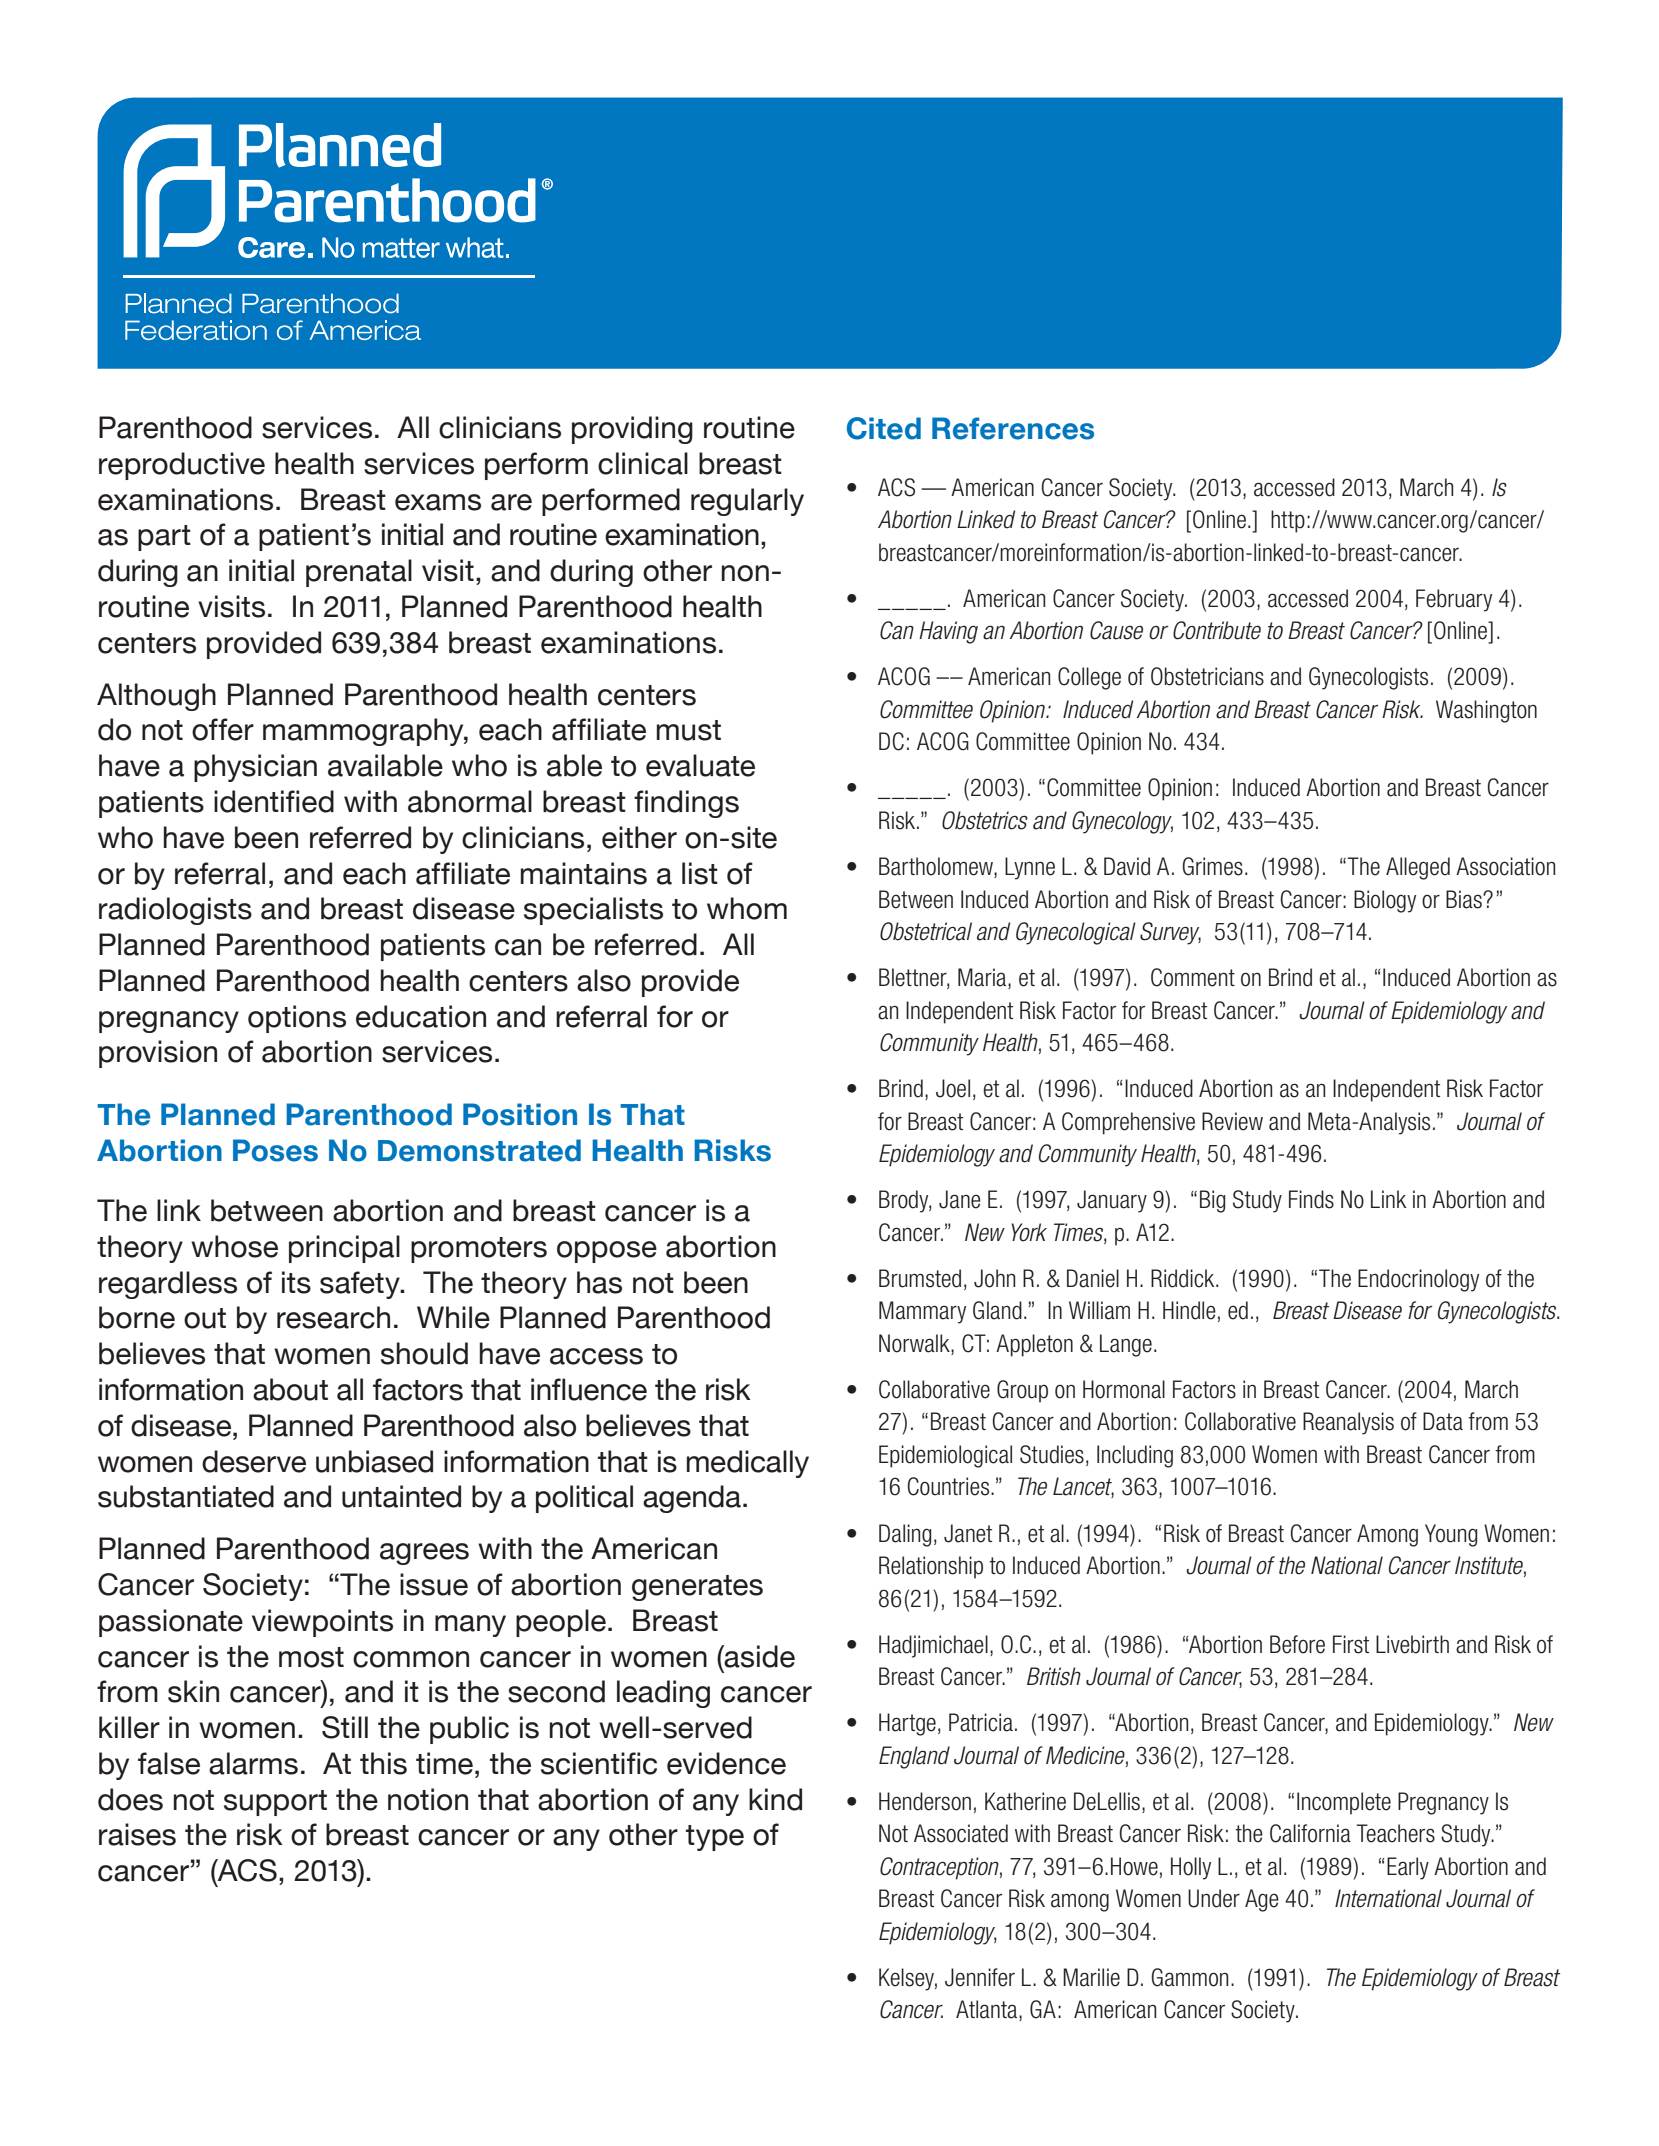  Describe the element at coordinates (275, 1803) in the screenshot. I see `support` at that location.
